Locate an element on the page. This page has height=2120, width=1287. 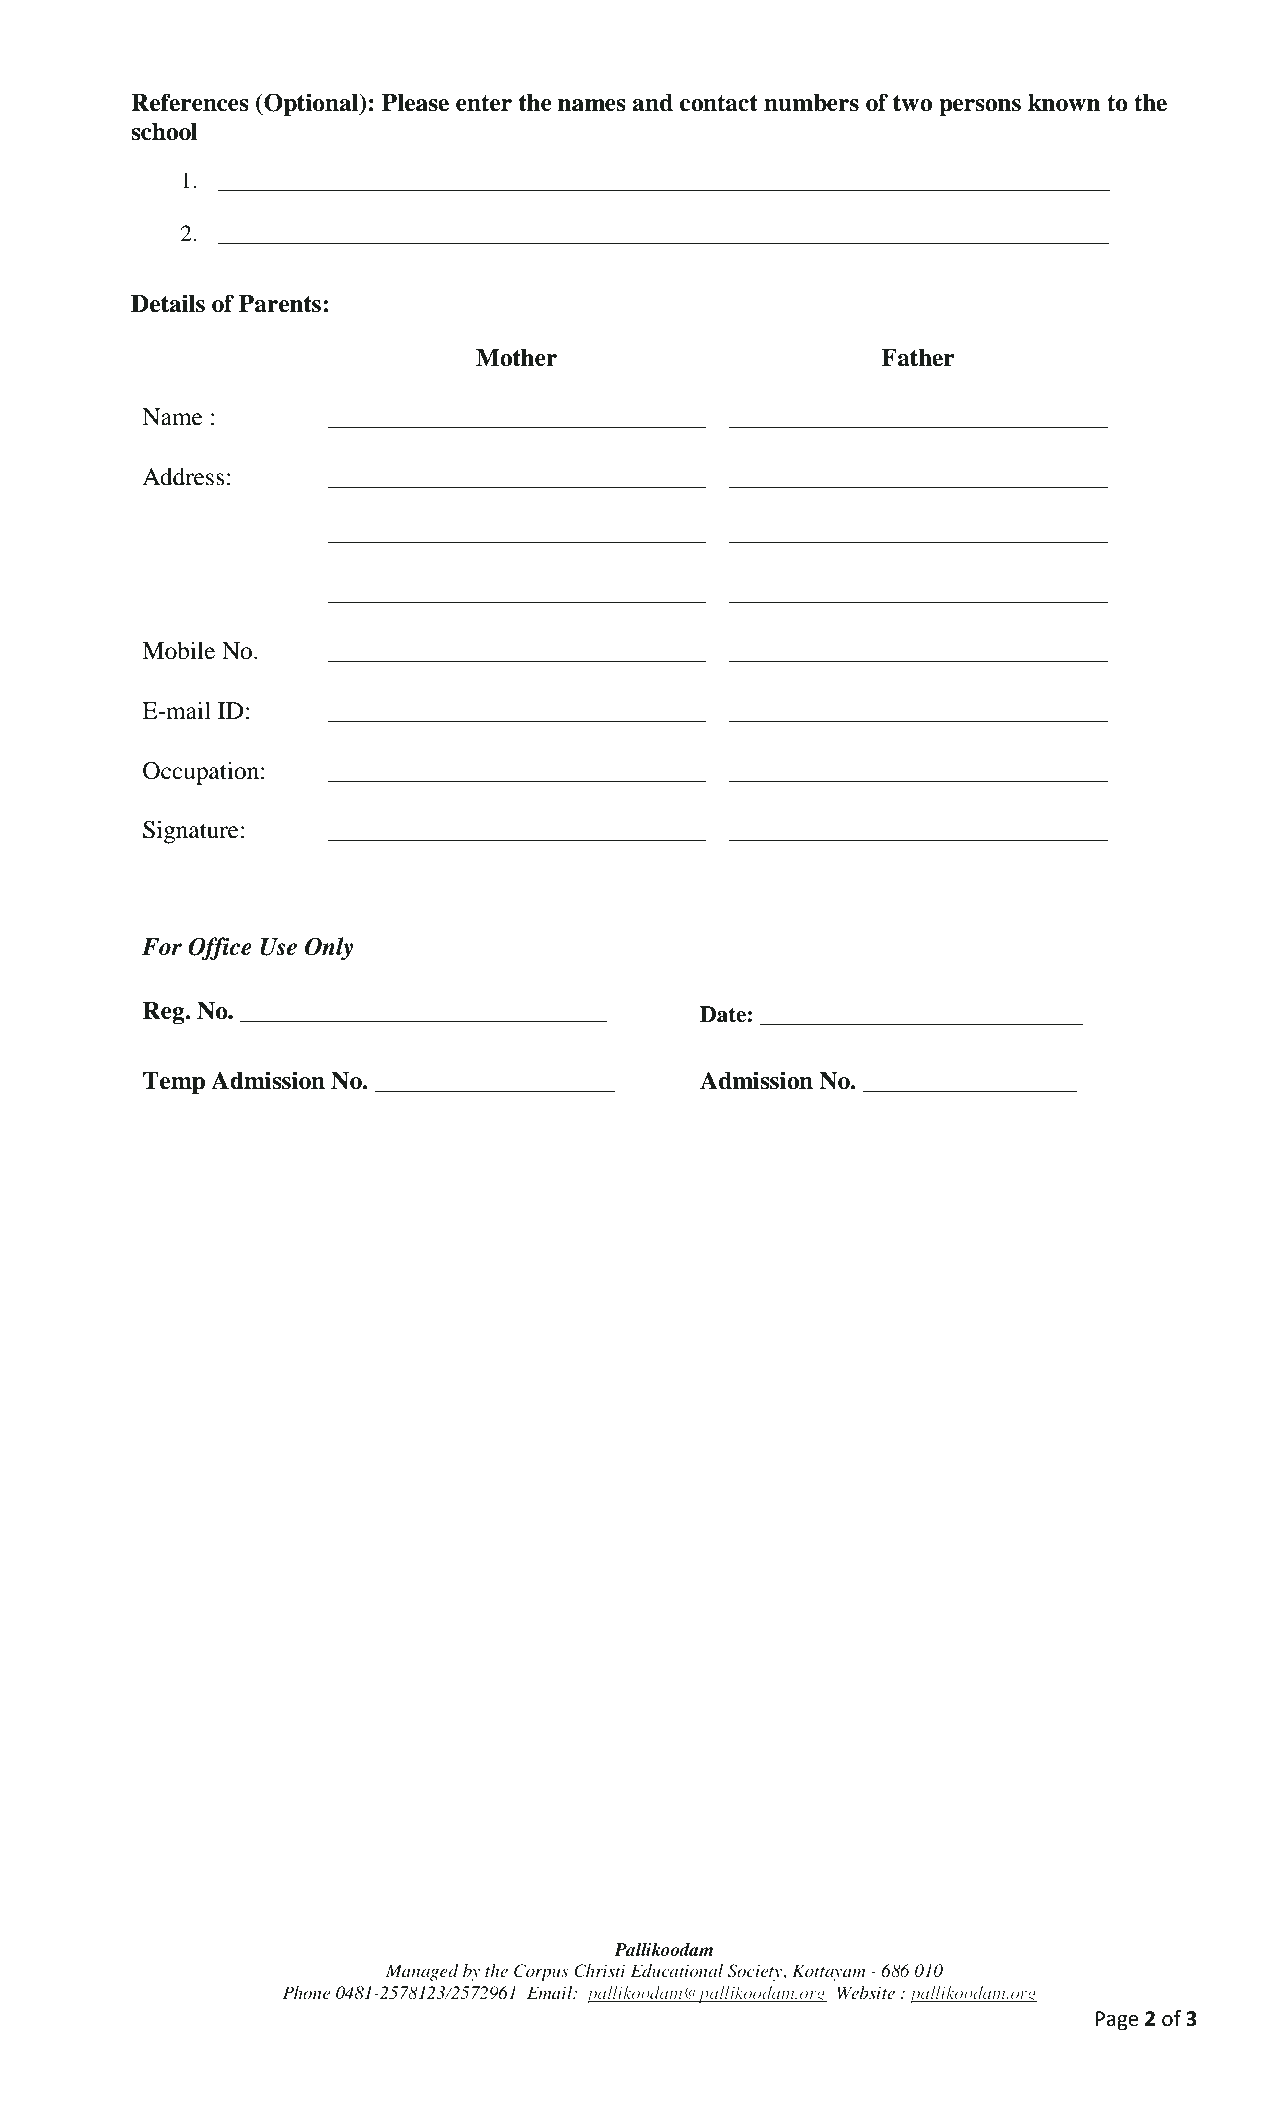
Page is located at coordinates (1117, 2021).
